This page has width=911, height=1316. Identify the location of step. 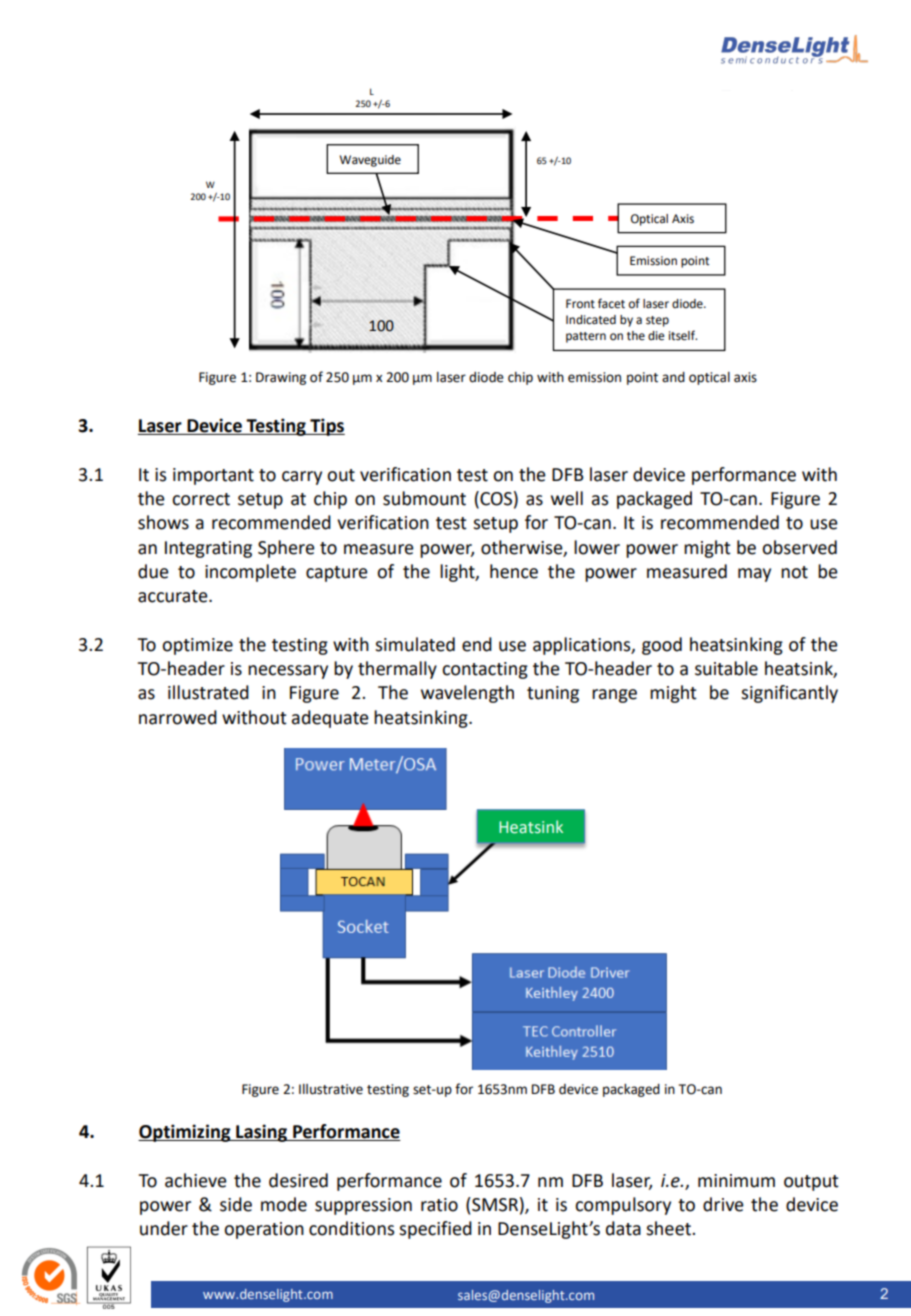
(657, 321).
